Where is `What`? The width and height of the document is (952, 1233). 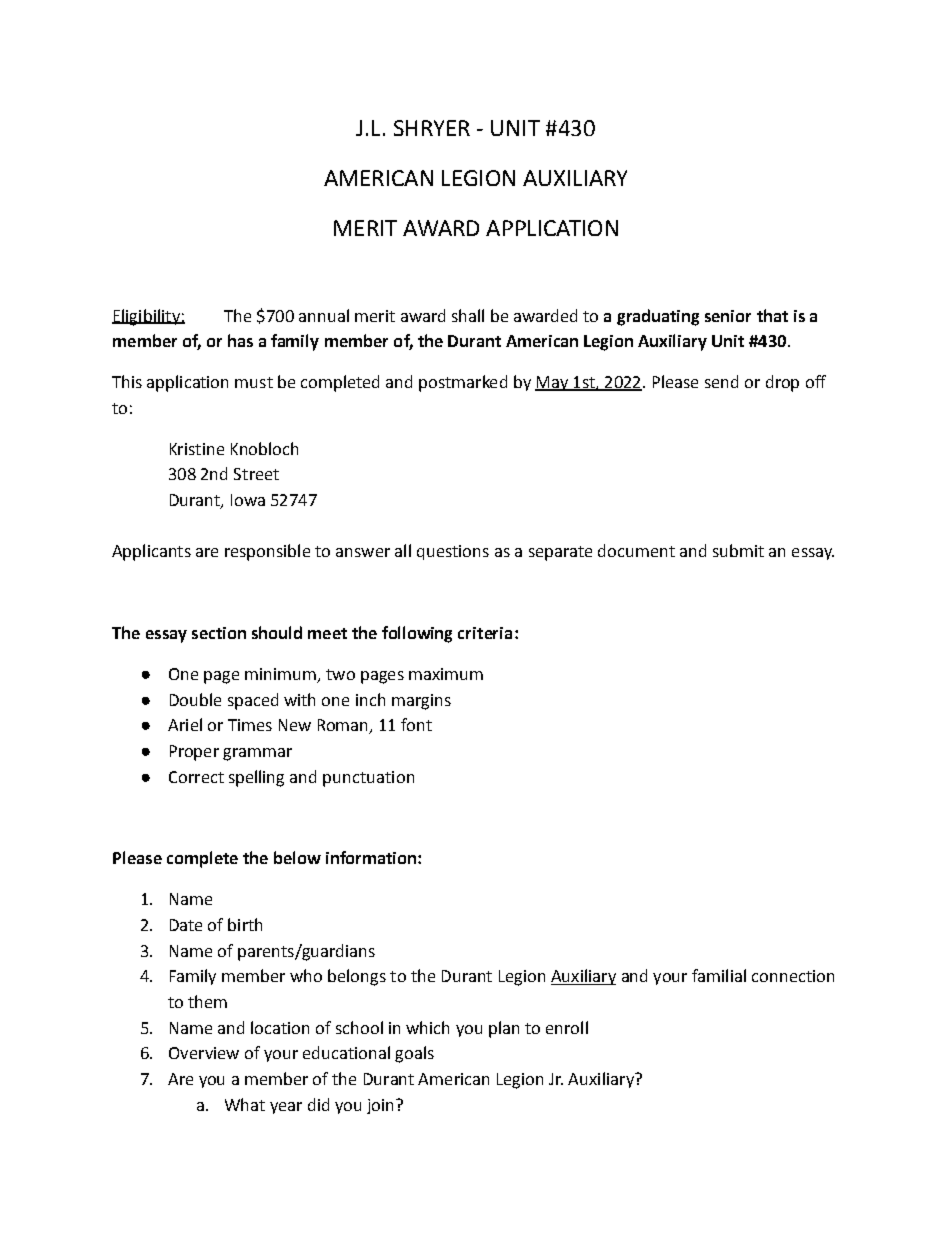 What is located at coordinates (245, 1104).
